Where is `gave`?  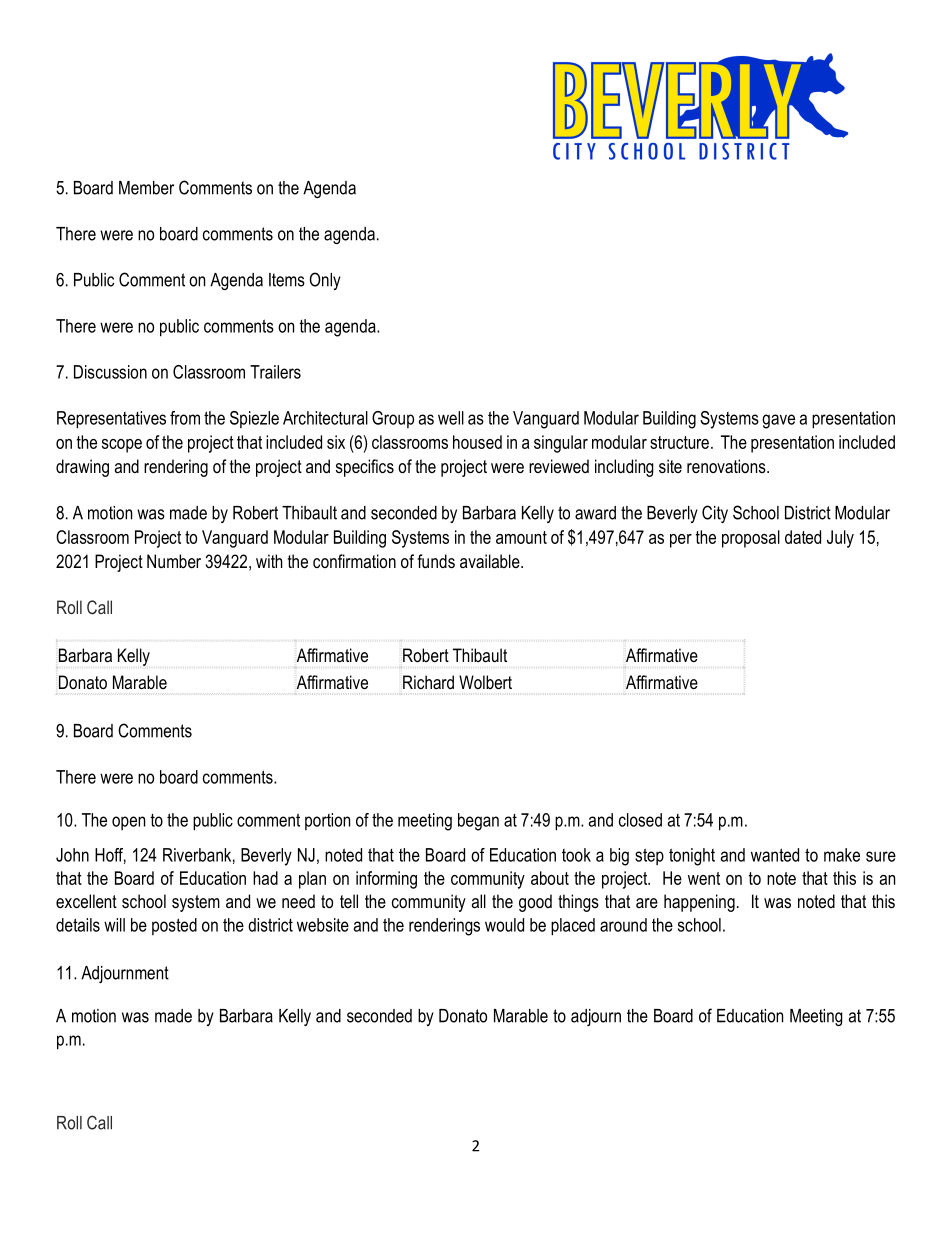 gave is located at coordinates (778, 421).
